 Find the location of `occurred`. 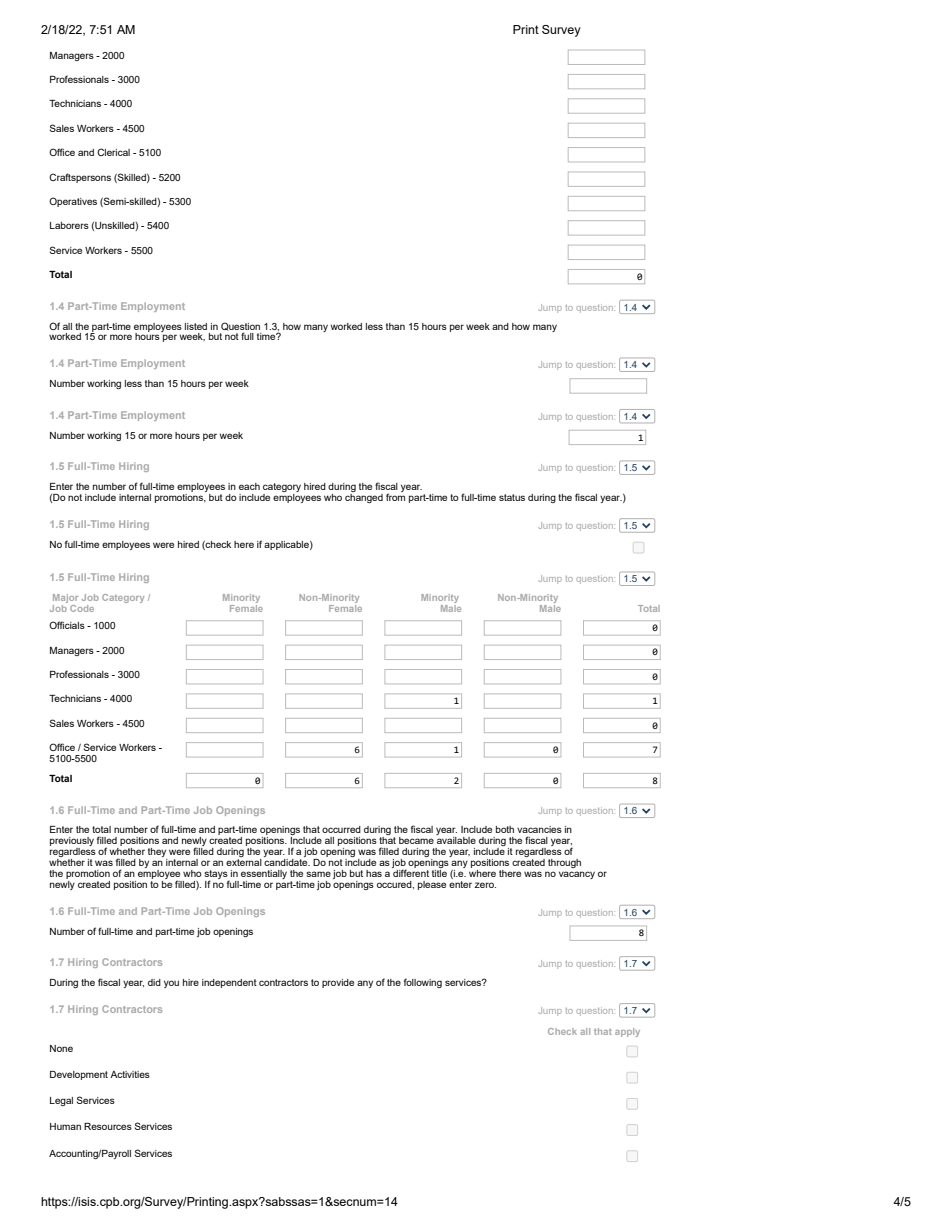

occurred is located at coordinates (341, 829).
